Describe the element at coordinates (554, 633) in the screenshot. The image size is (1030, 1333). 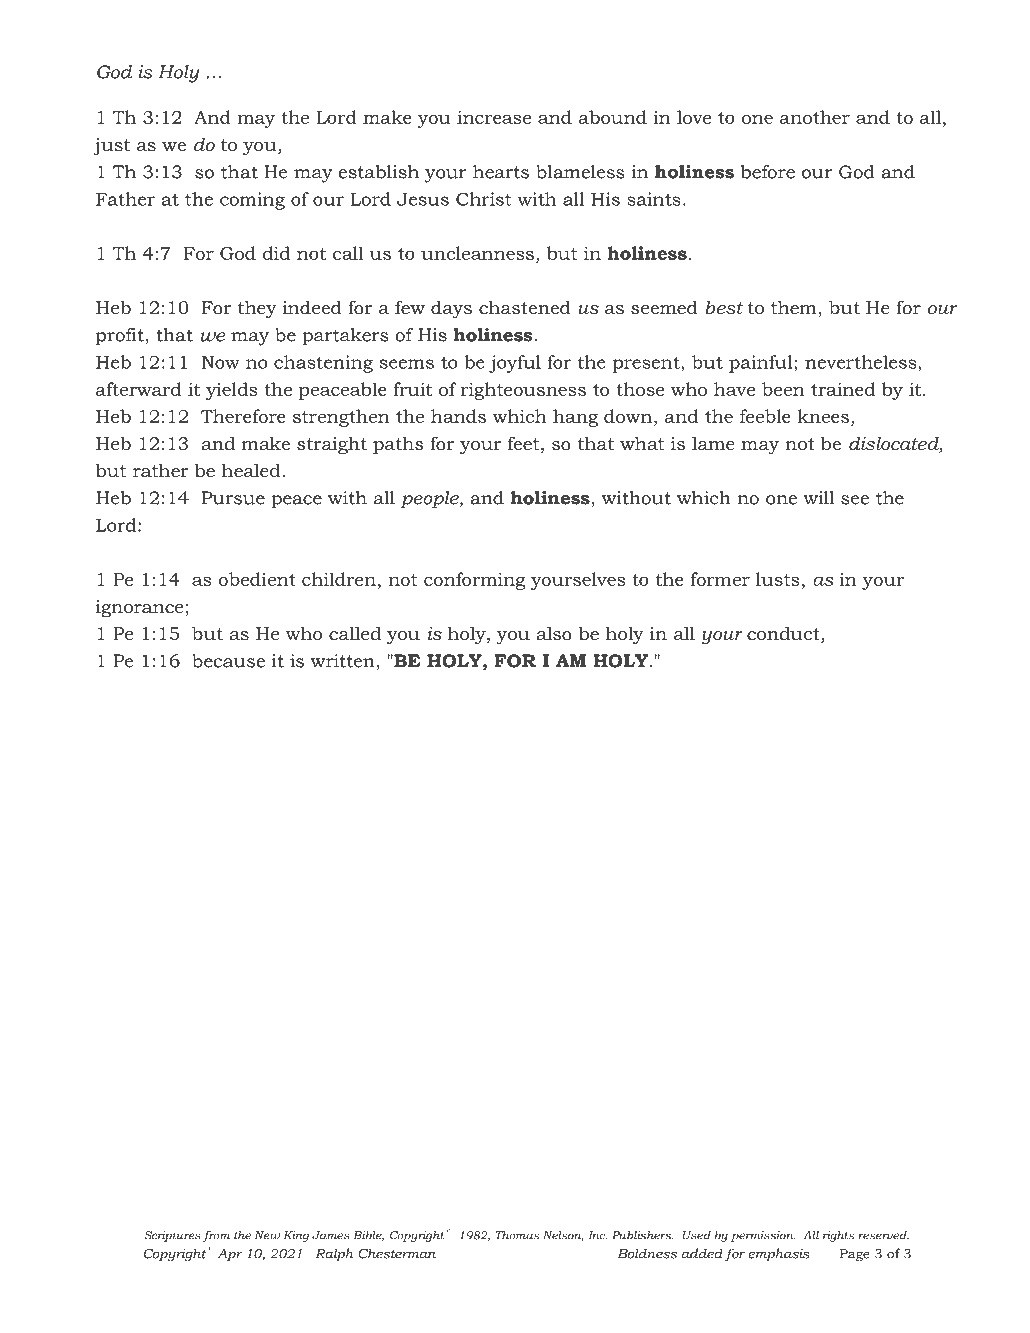
I see `also` at that location.
